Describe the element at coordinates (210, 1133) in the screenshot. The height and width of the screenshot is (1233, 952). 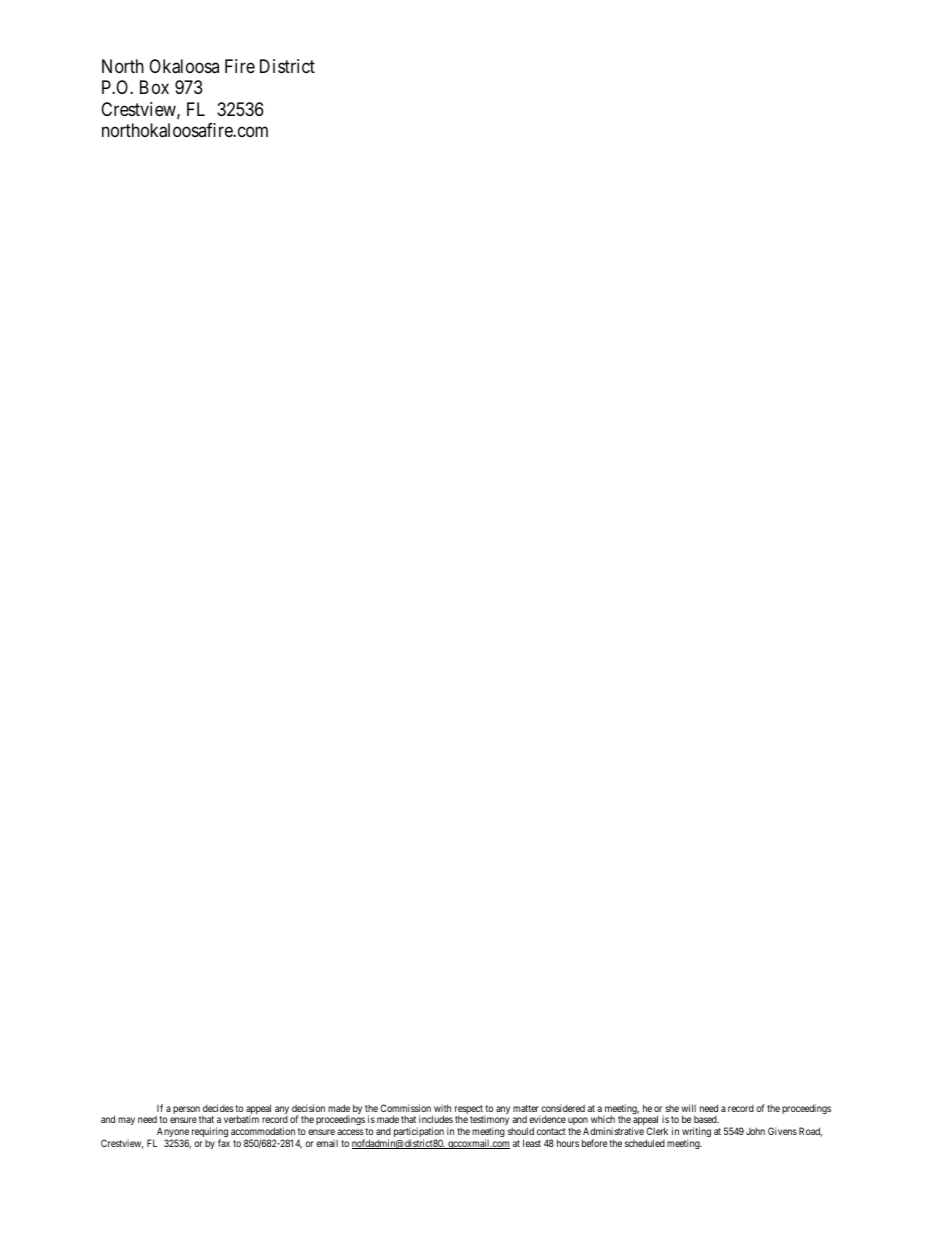
I see `requiring` at that location.
